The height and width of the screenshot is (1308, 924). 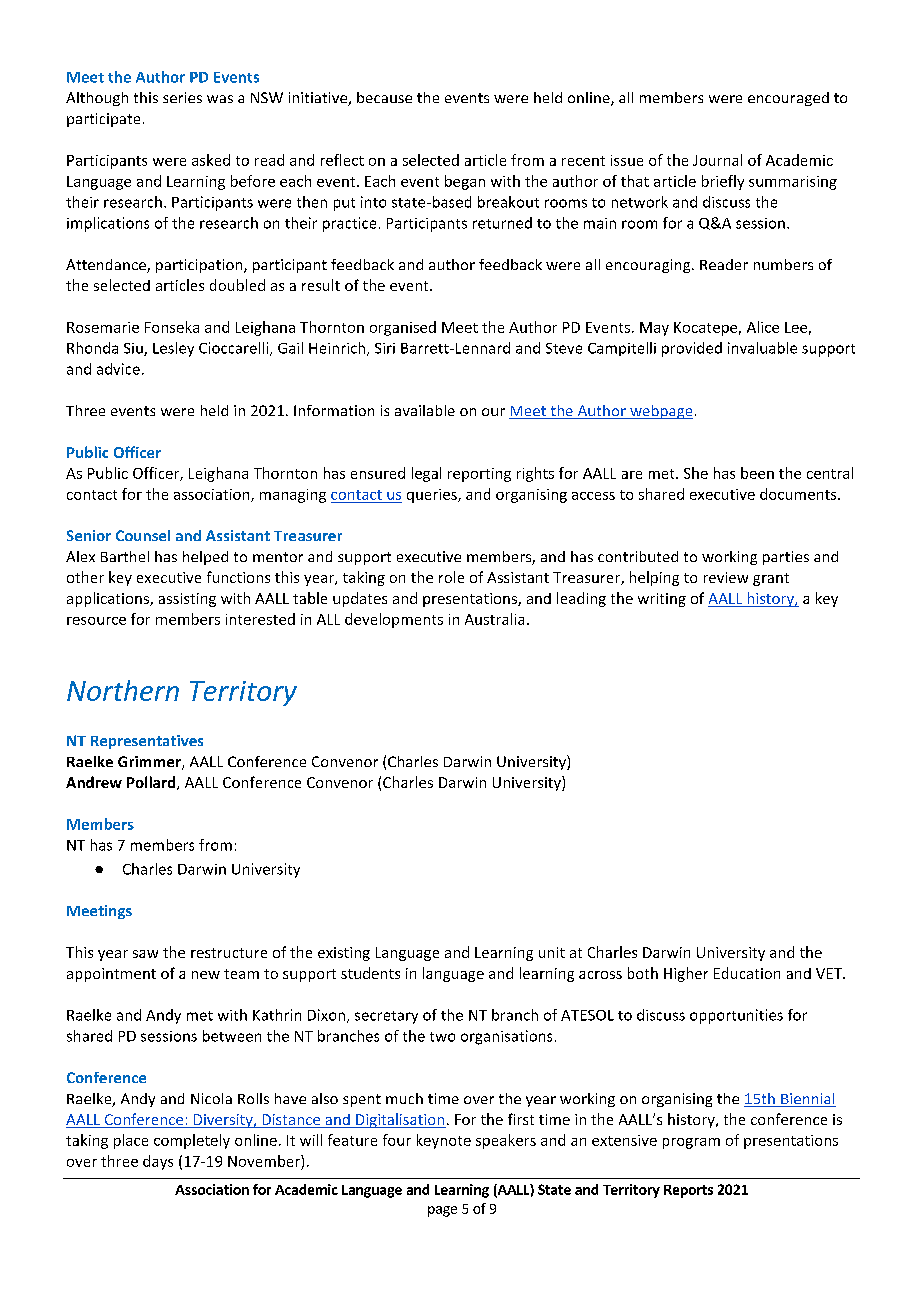 I want to click on Pollard, so click(x=152, y=783).
